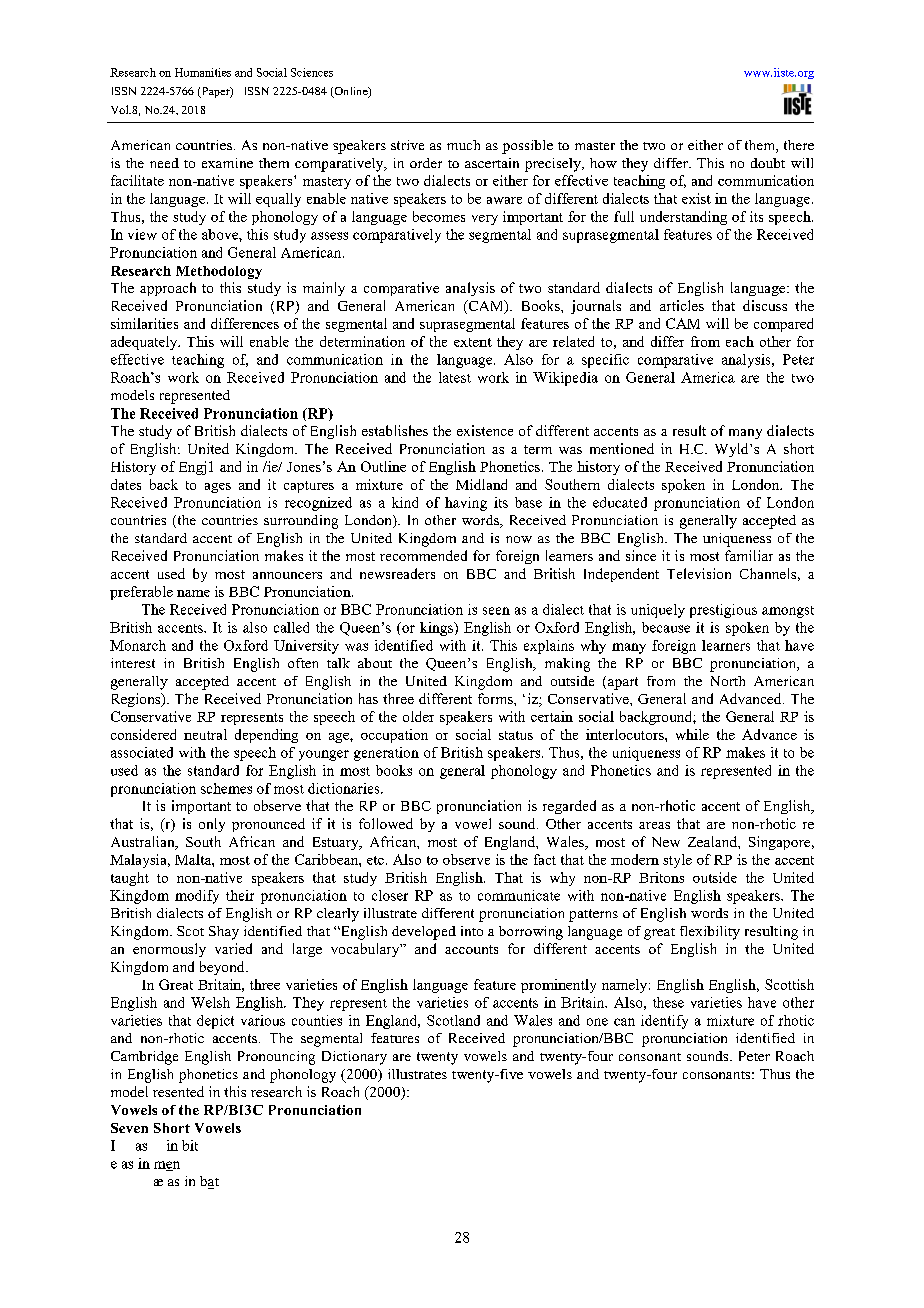 This document has height=1308, width=924. Describe the element at coordinates (354, 1058) in the document. I see `Dictionary` at that location.
